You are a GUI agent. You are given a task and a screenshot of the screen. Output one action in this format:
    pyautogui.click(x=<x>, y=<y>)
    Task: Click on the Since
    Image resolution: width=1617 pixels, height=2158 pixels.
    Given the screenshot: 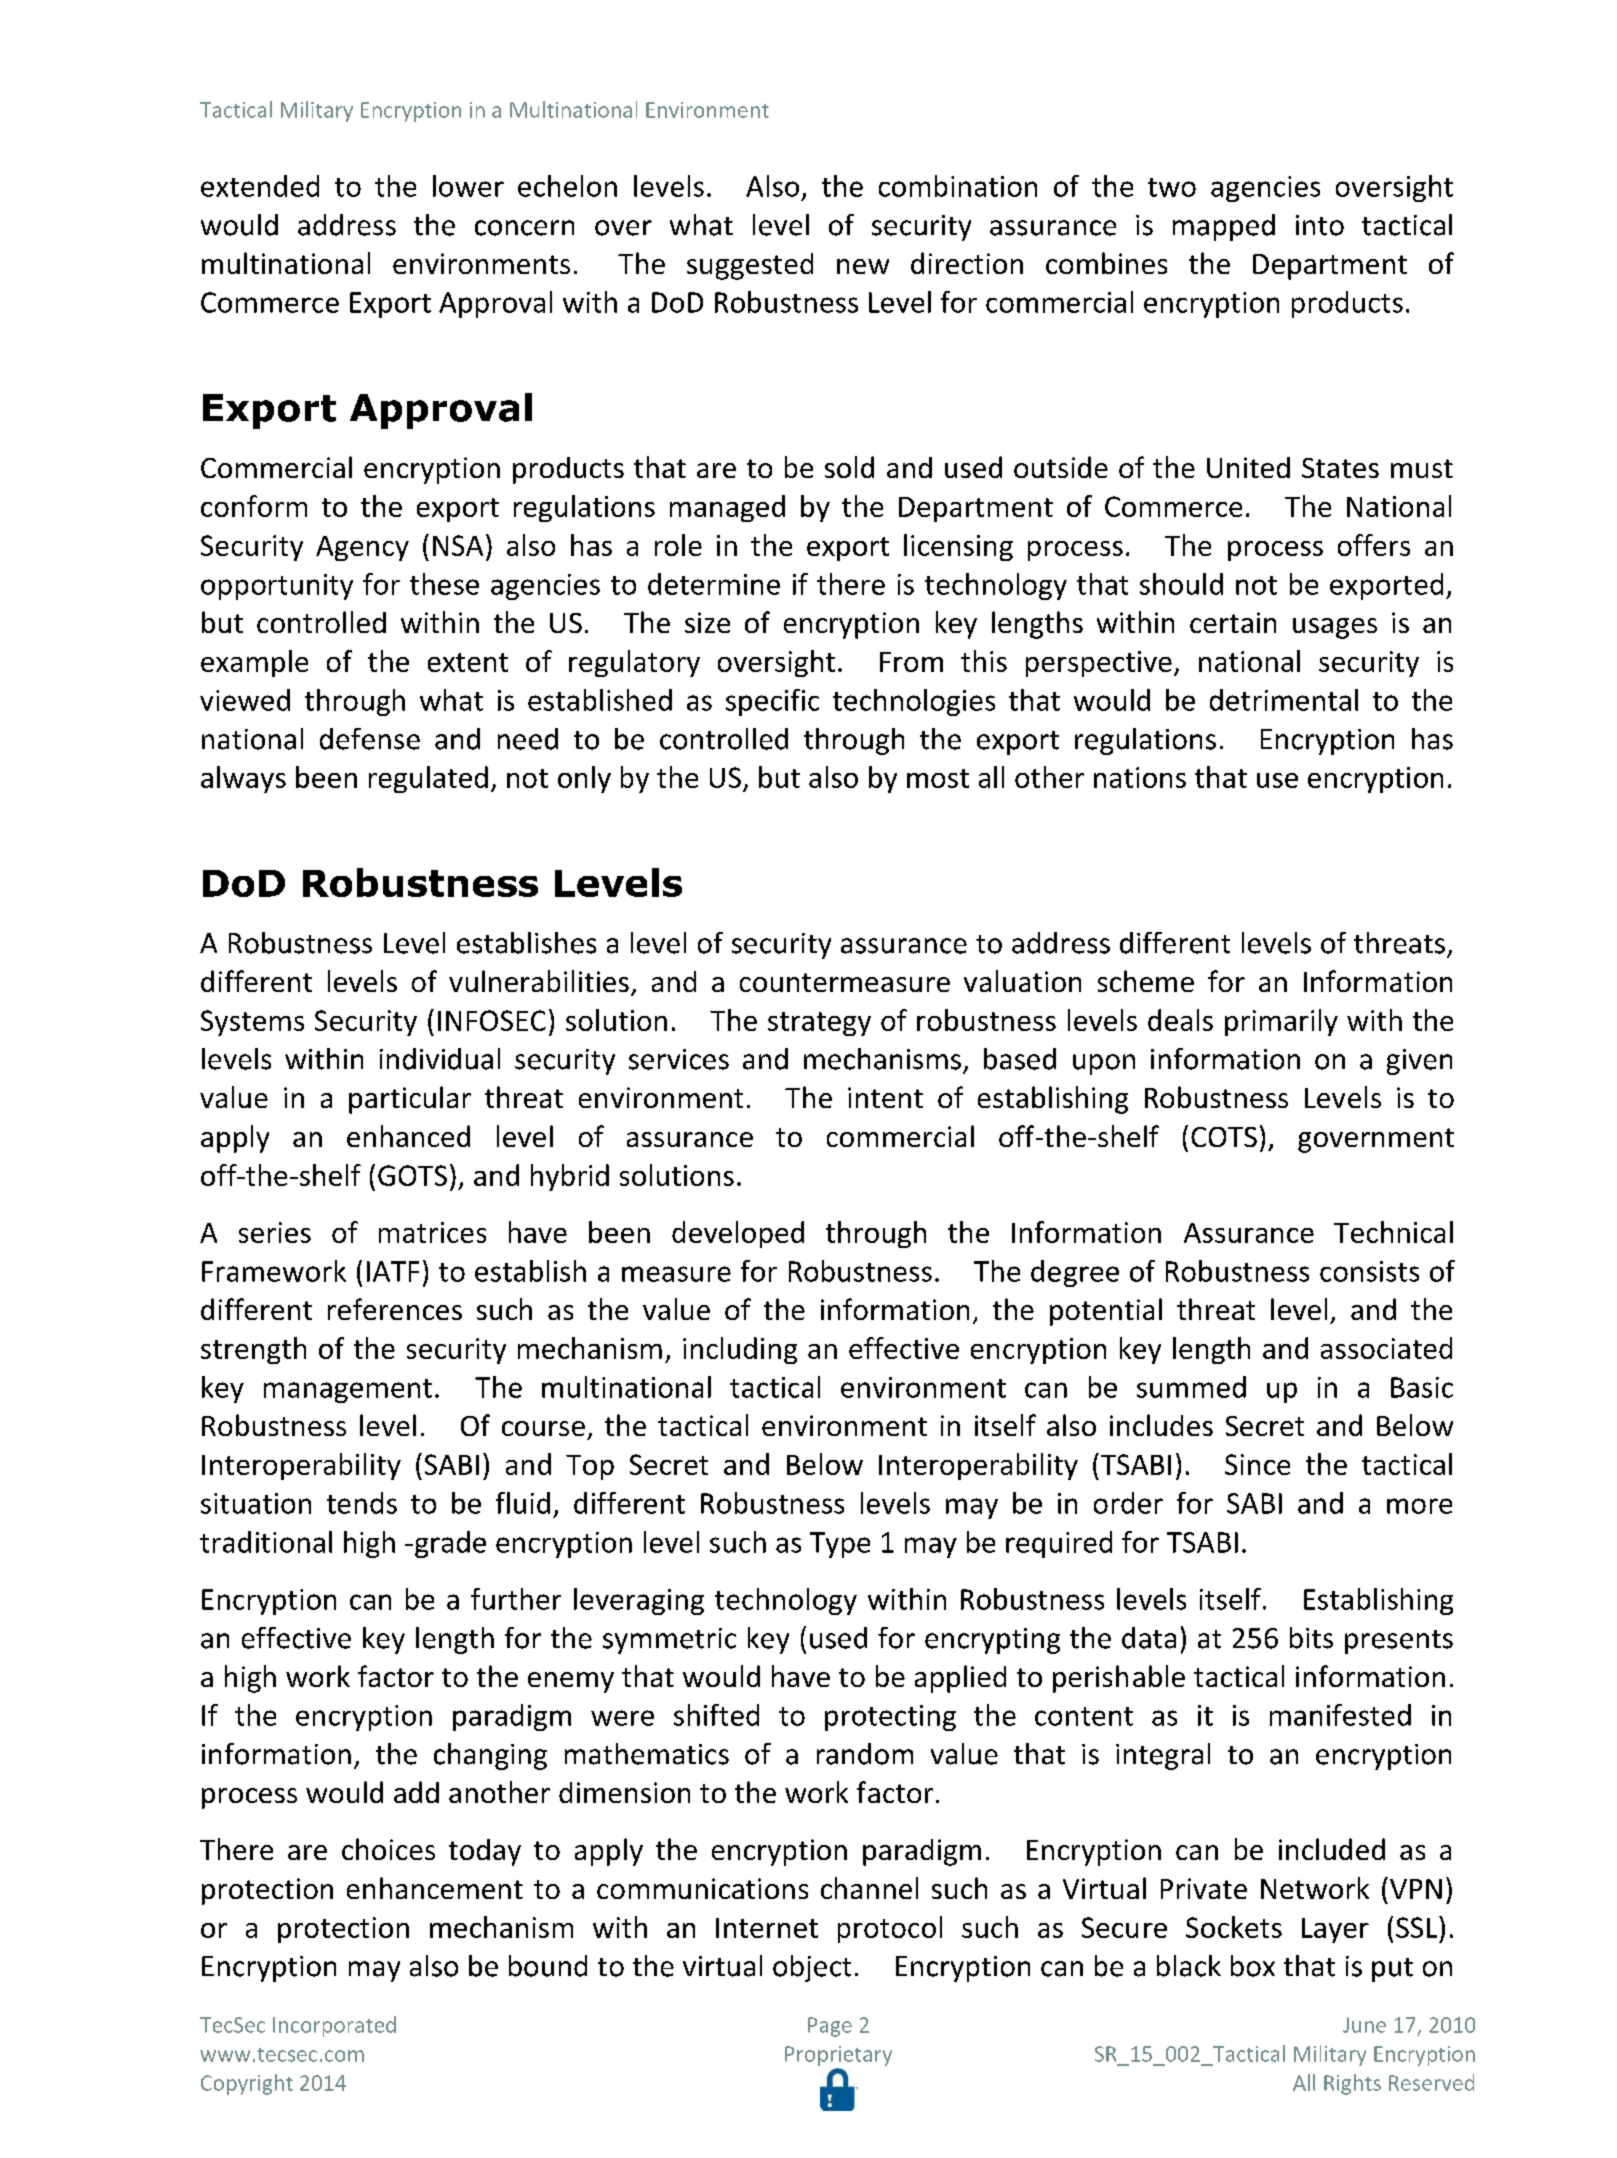 What is the action you would take?
    pyautogui.click(x=1257, y=1464)
